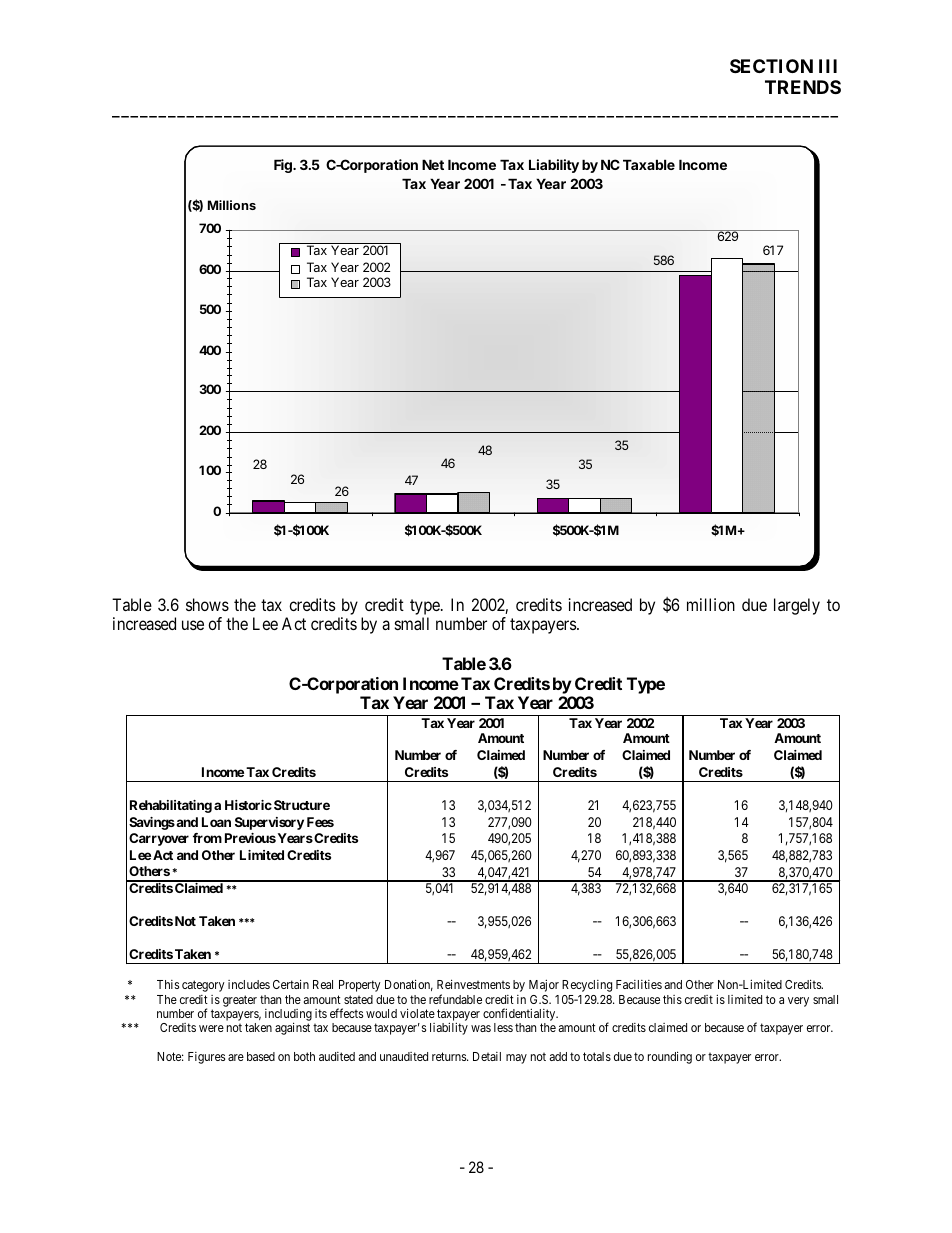 This screenshot has height=1233, width=952. I want to click on very, so click(798, 1002).
